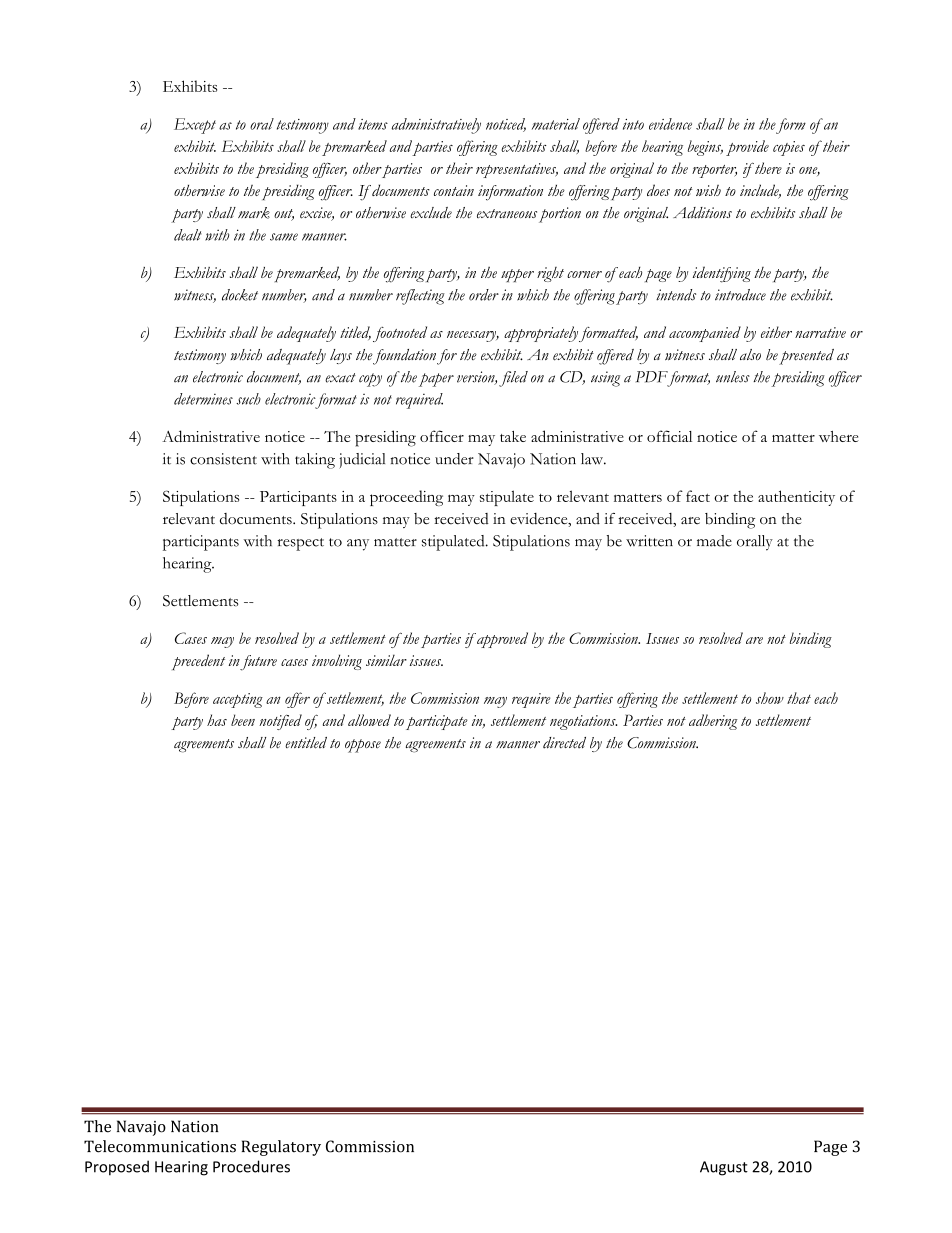 The image size is (952, 1233). What do you see at coordinates (747, 148) in the document?
I see `provide` at bounding box center [747, 148].
